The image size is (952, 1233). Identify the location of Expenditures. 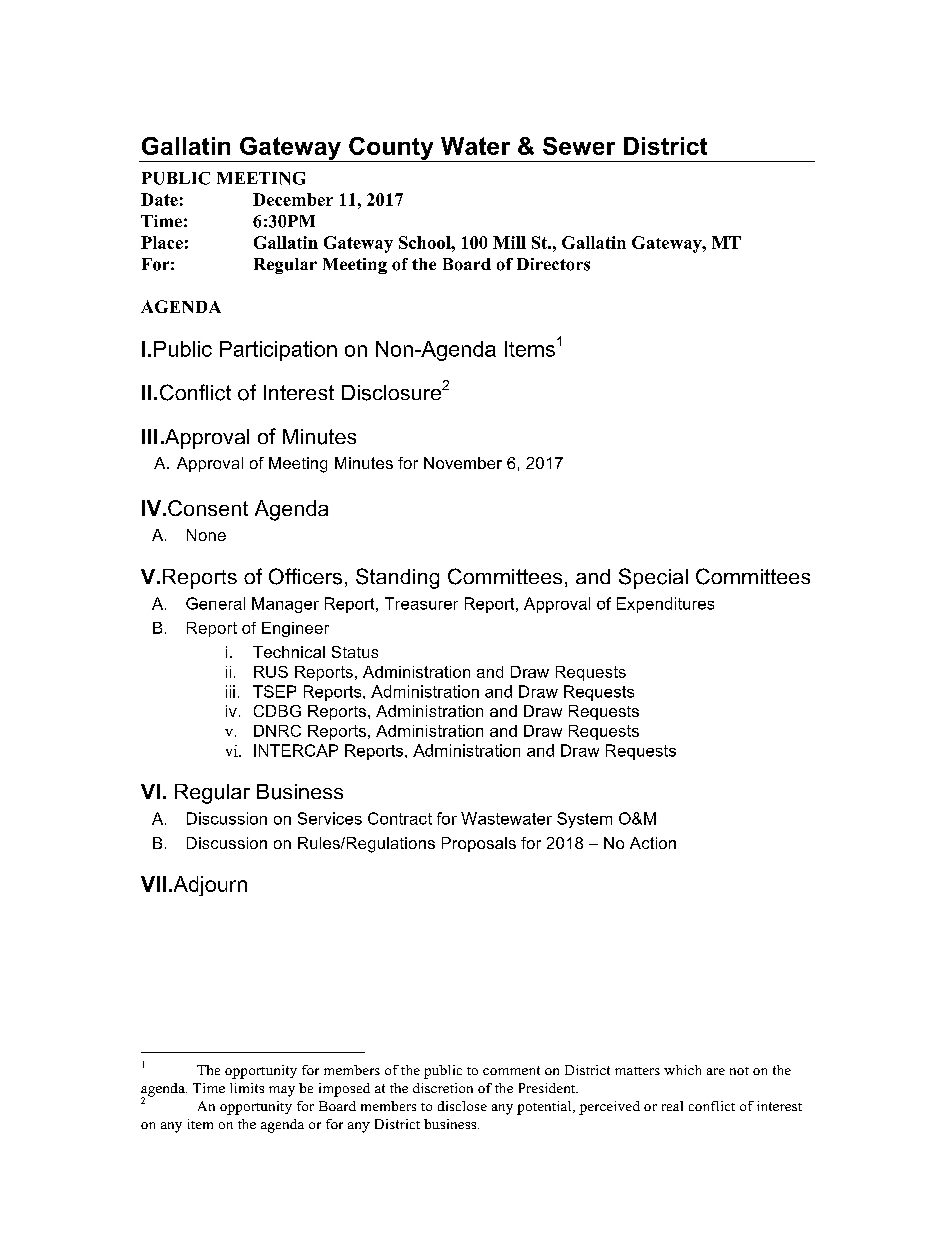
(665, 605).
